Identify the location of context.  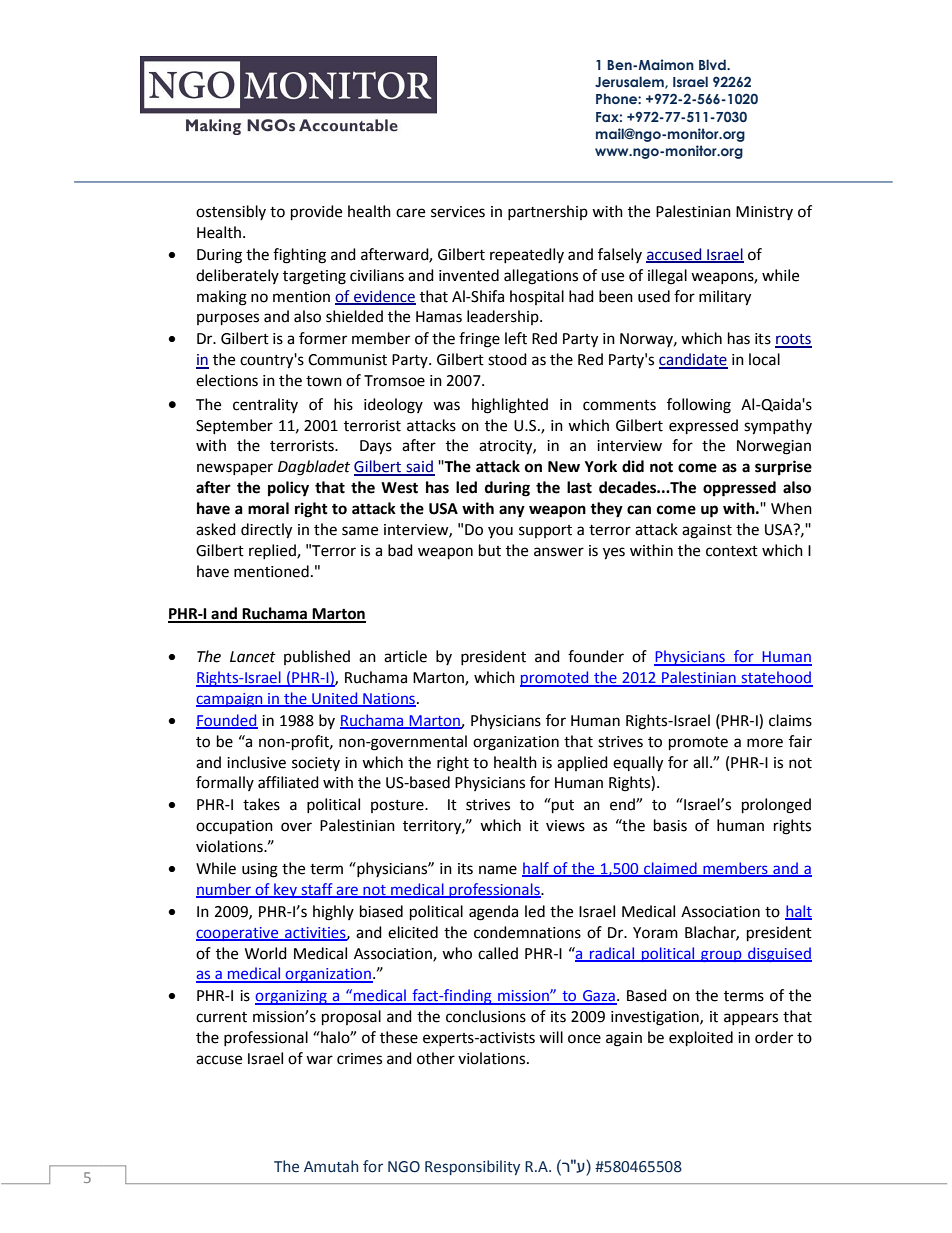
(732, 551).
